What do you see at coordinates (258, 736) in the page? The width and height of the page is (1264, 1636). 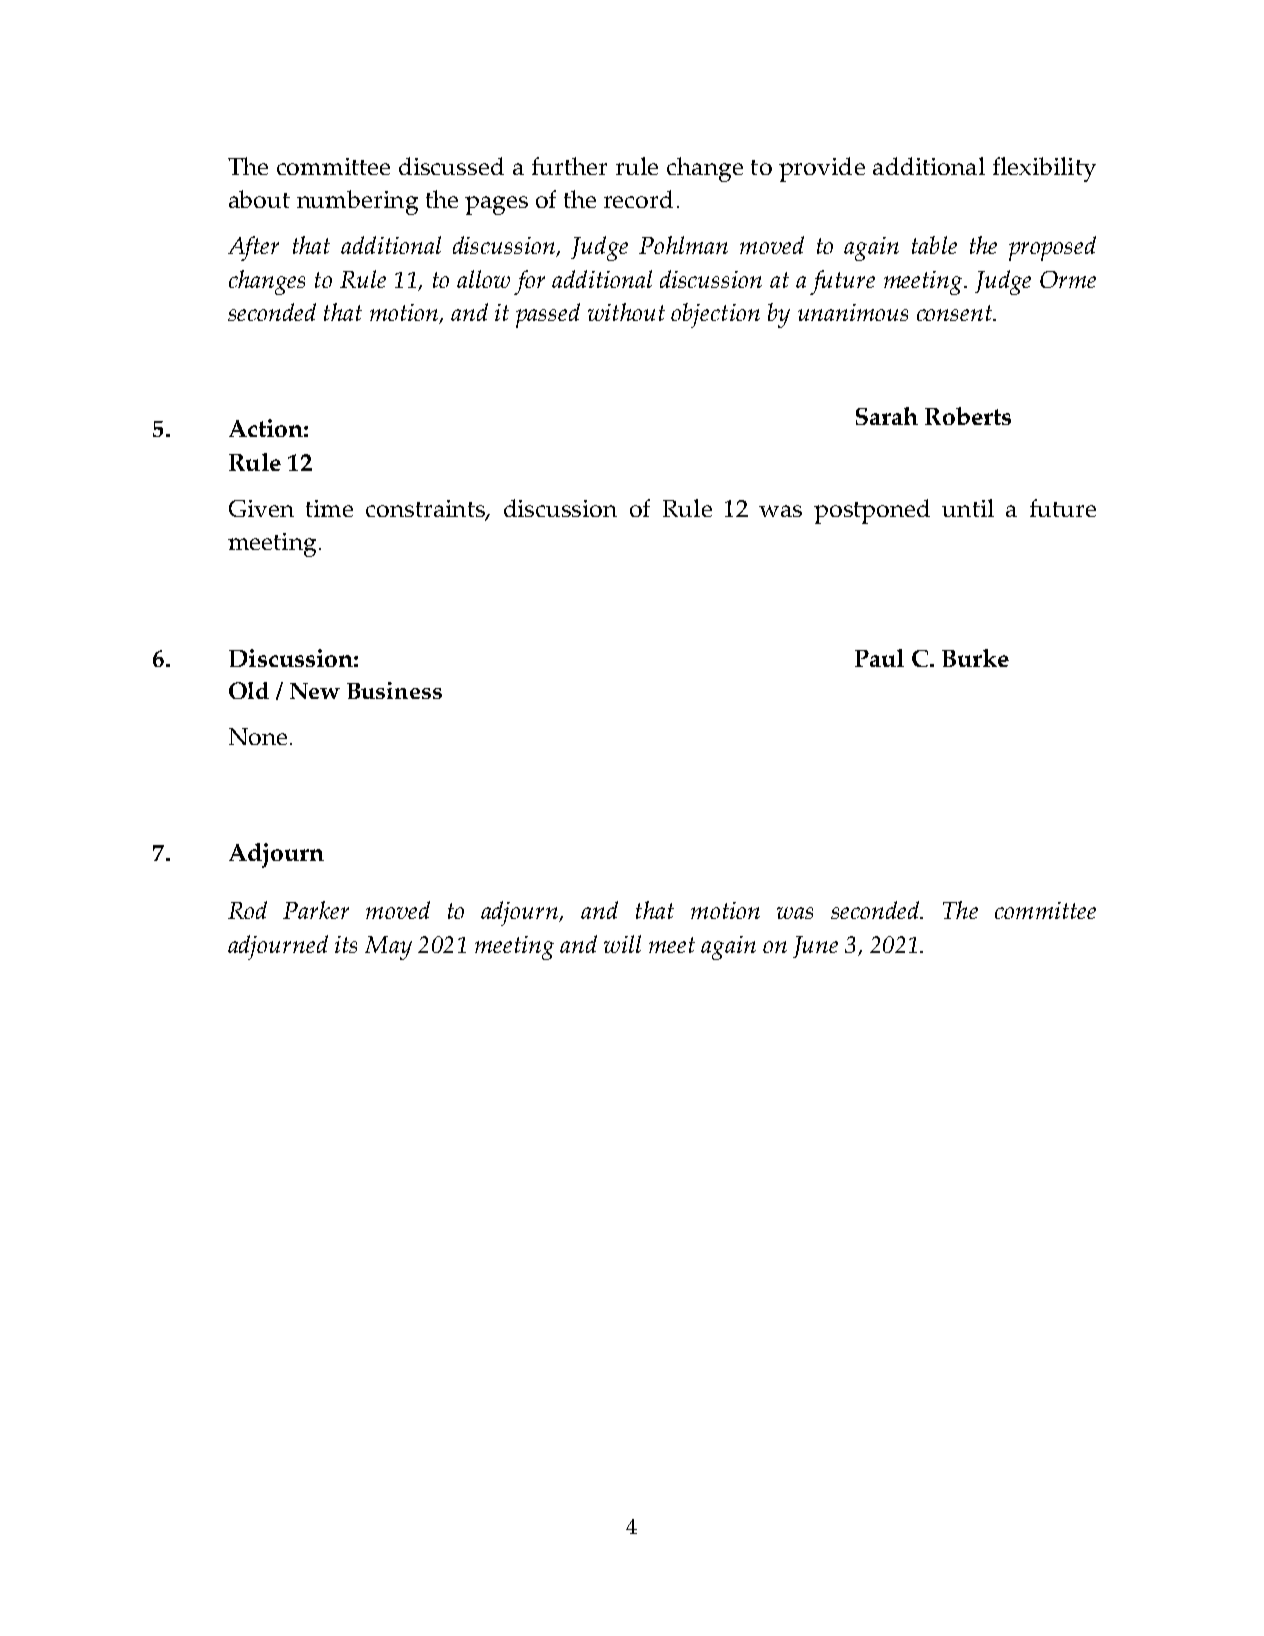 I see `None` at bounding box center [258, 736].
